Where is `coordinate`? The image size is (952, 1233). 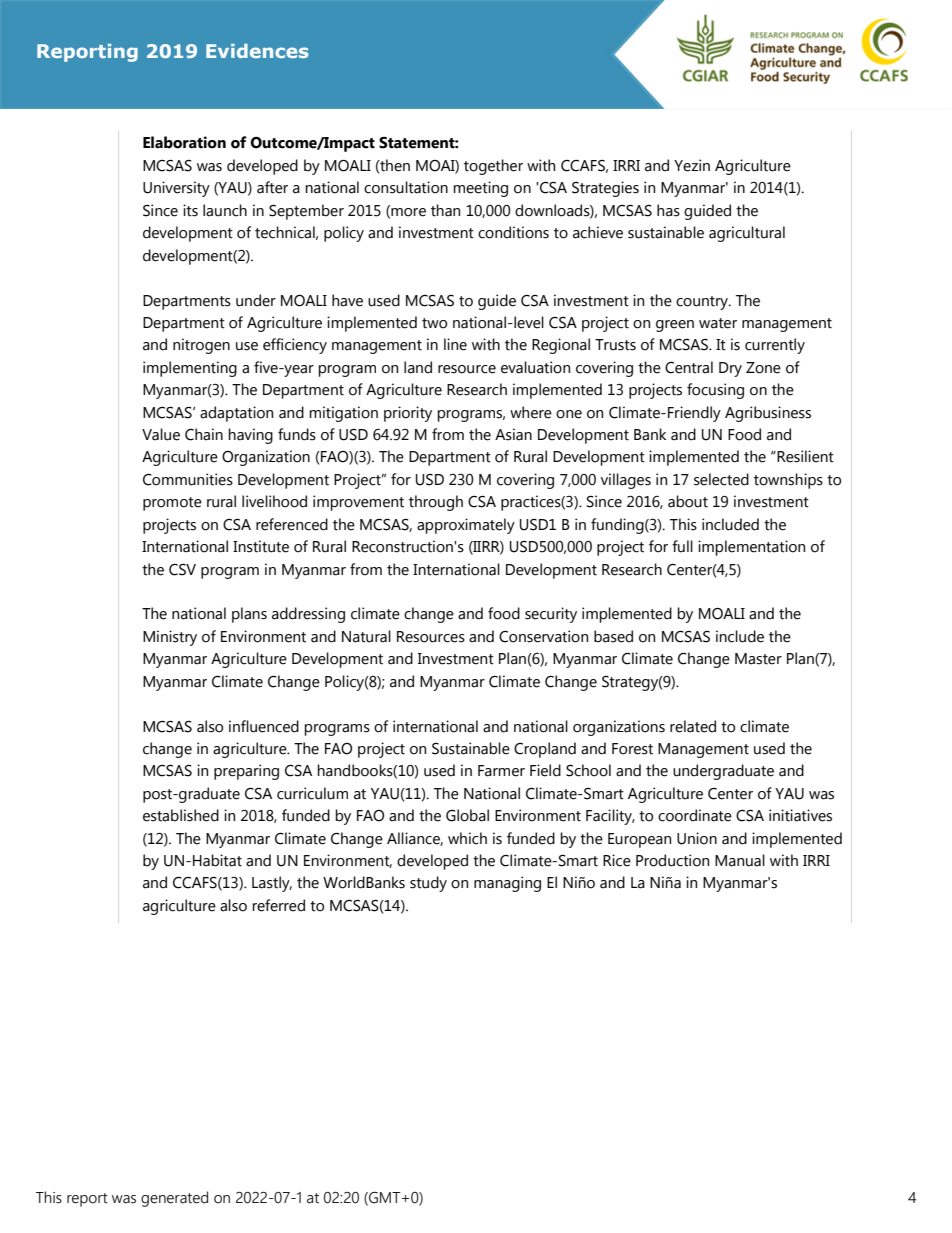
coordinate is located at coordinates (695, 815).
